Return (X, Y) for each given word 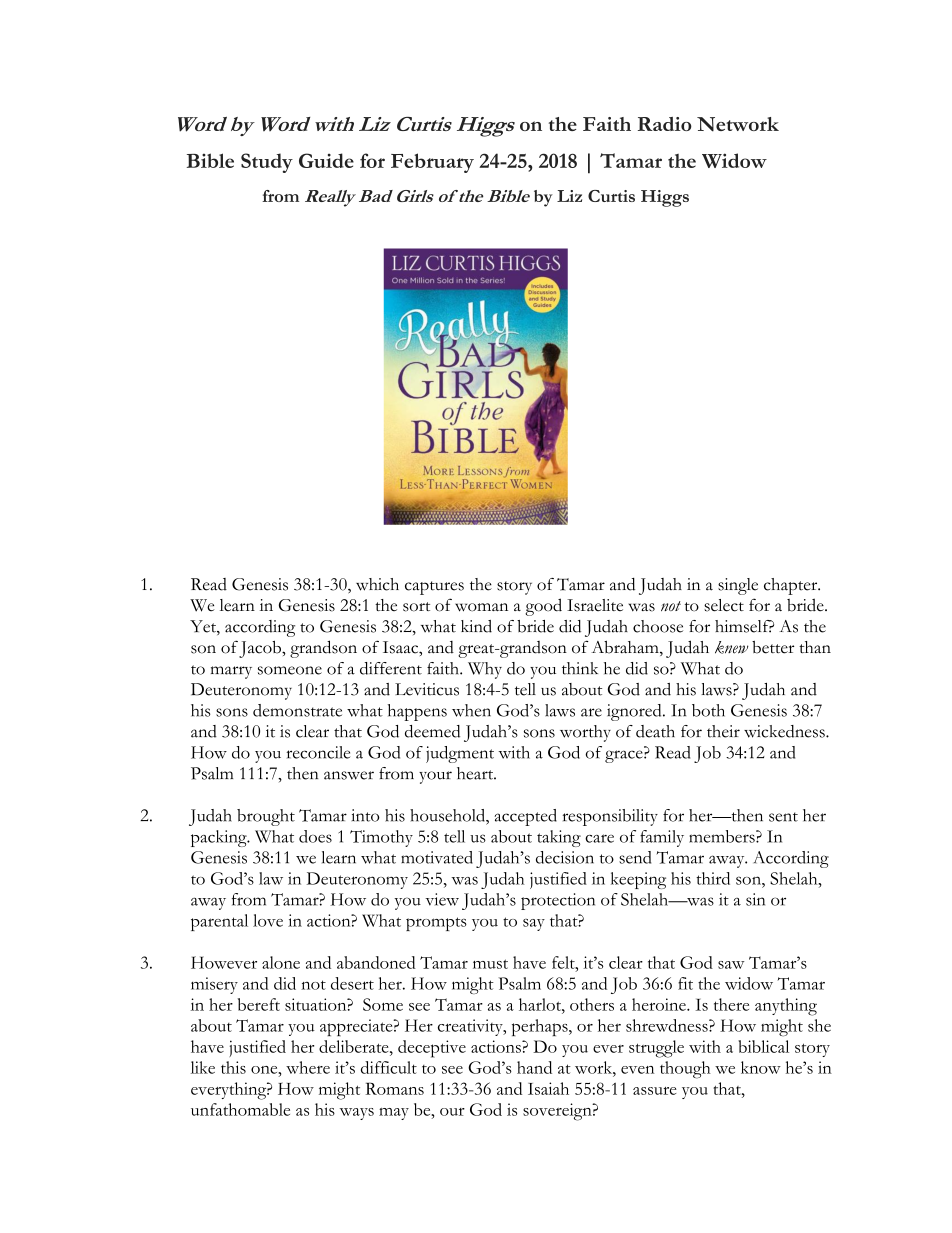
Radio (665, 124)
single (738, 586)
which (377, 584)
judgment (460, 754)
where (308, 1067)
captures (434, 588)
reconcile (318, 752)
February (432, 163)
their (723, 731)
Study (267, 163)
